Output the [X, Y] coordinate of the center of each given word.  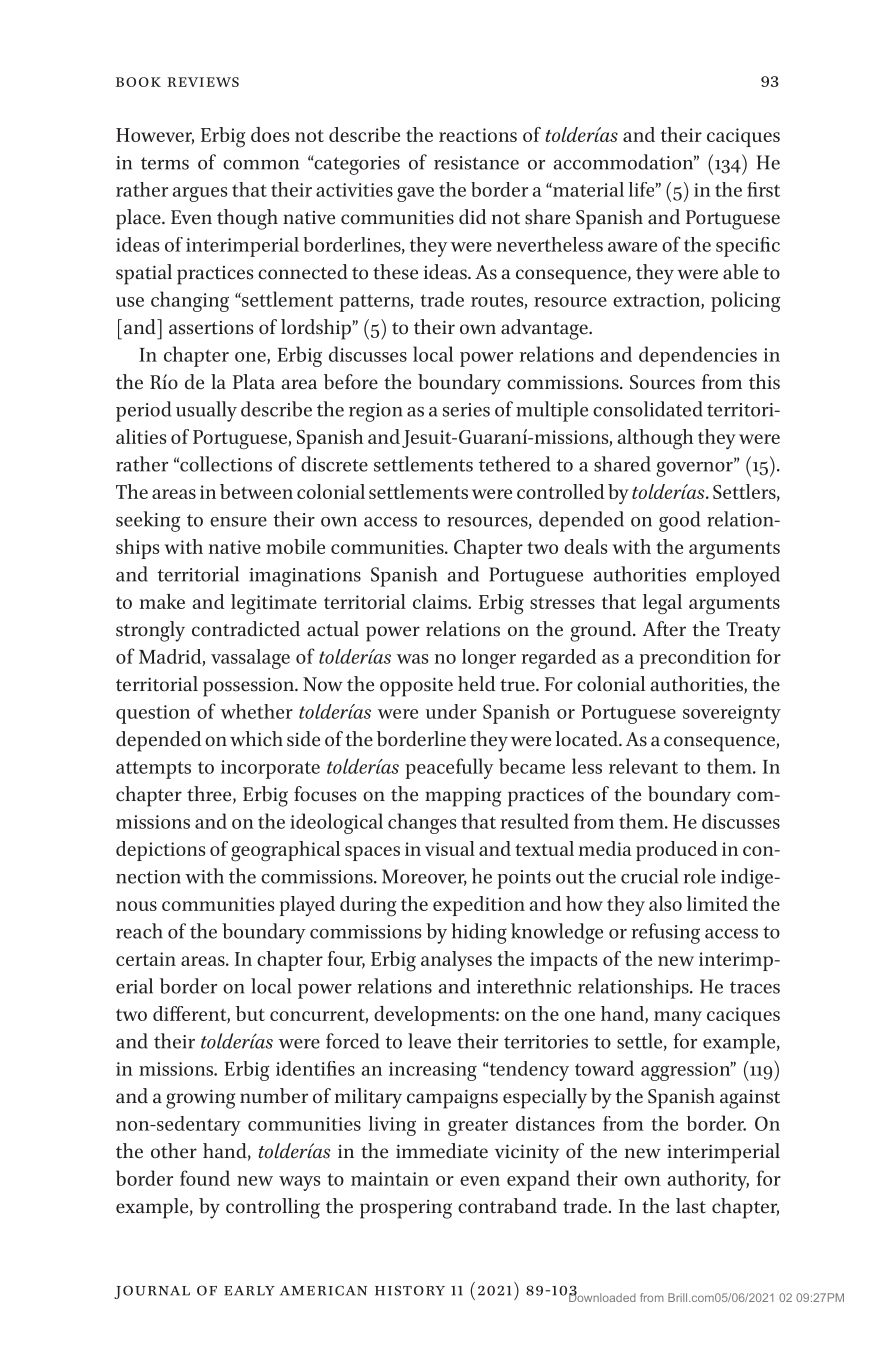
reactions [478, 135]
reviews [203, 82]
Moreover [424, 877]
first [763, 189]
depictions [160, 851]
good [679, 521]
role [700, 876]
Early [249, 1291]
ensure [238, 522]
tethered [514, 464]
